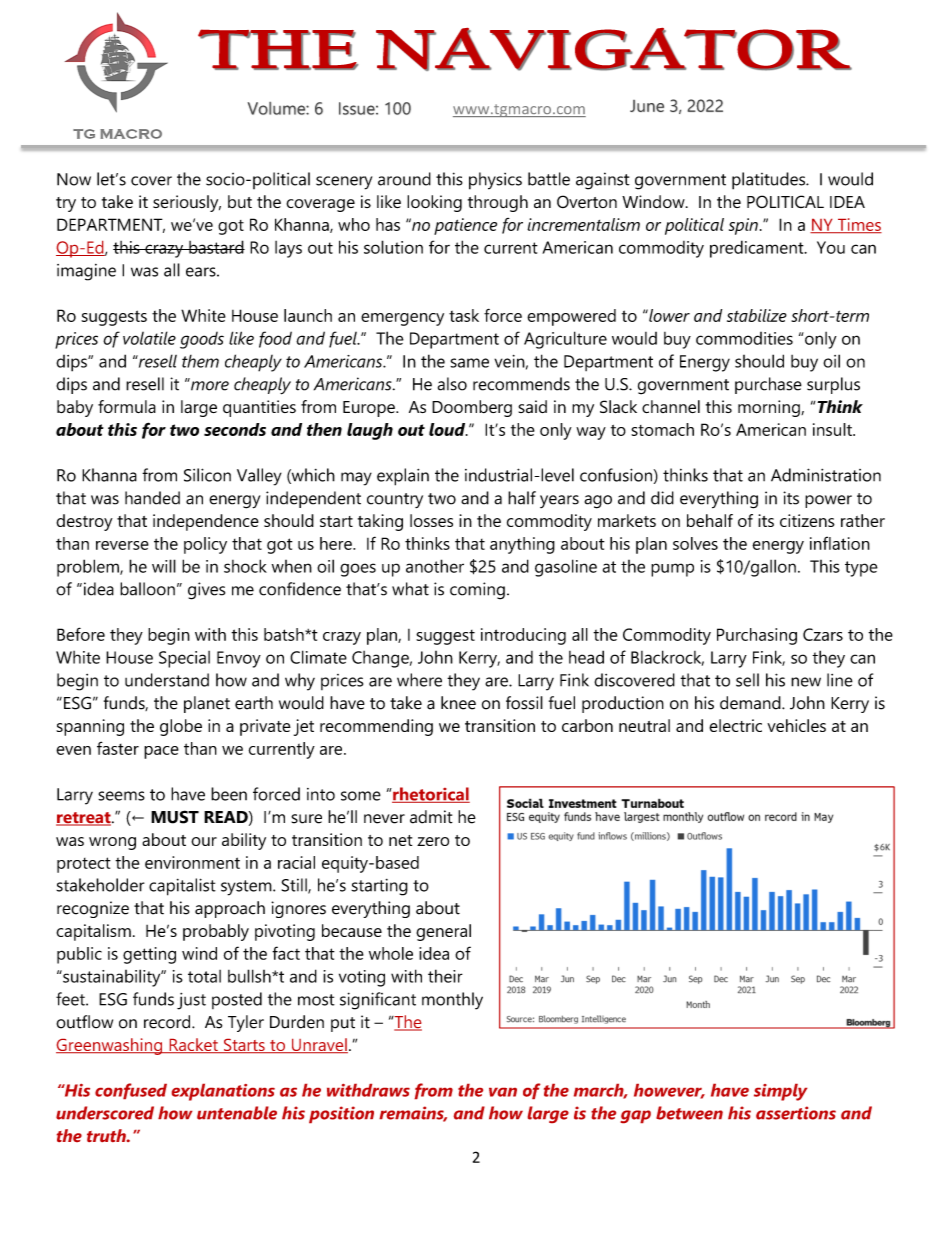  Describe the element at coordinates (495, 181) in the page. I see `physics` at that location.
